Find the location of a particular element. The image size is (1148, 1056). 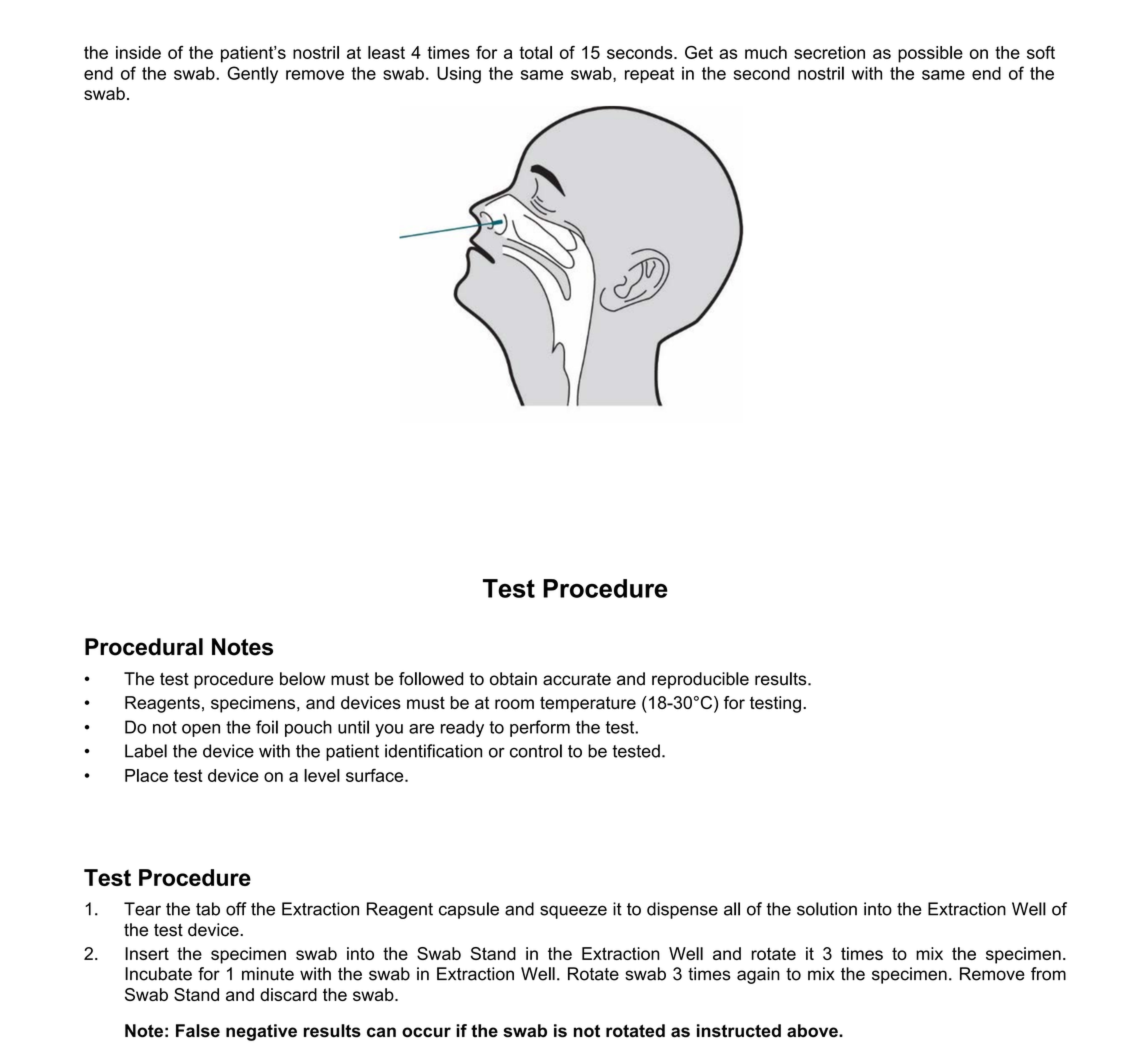

inside is located at coordinates (138, 52).
